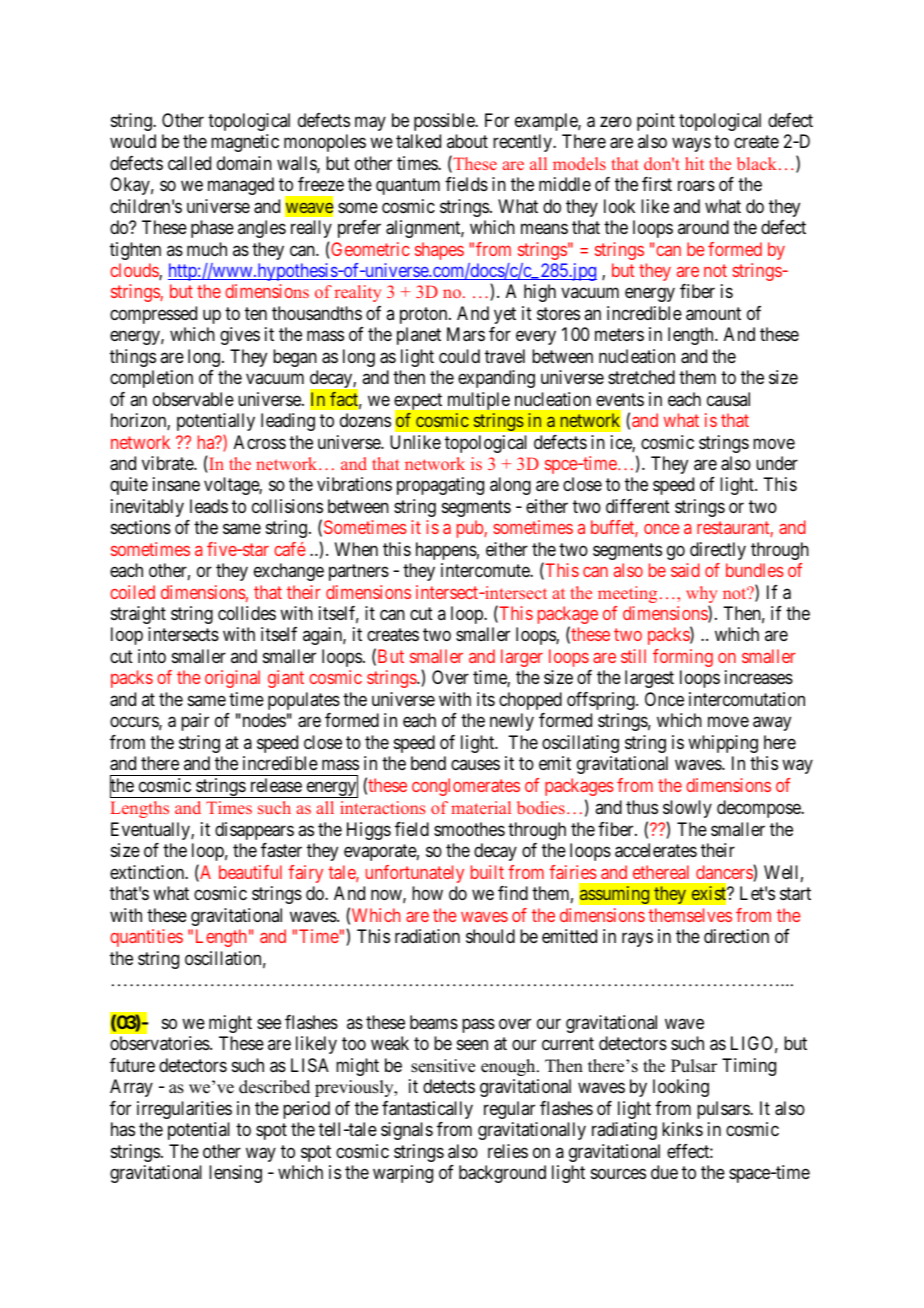 The height and width of the page is (1308, 924). Describe the element at coordinates (691, 145) in the page. I see `ways` at that location.
